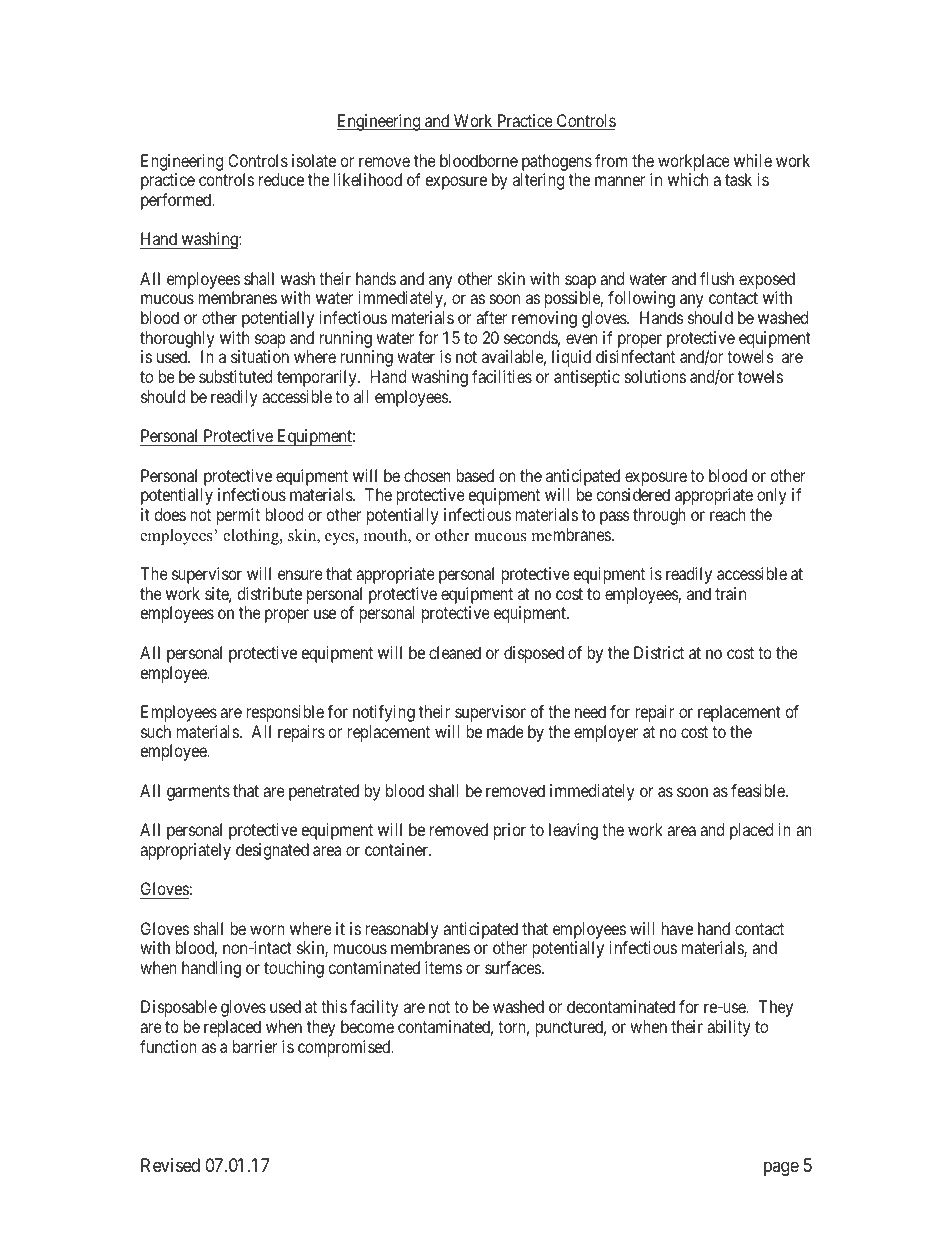 This screenshot has height=1233, width=952. What do you see at coordinates (345, 1048) in the screenshot?
I see `compromised` at bounding box center [345, 1048].
